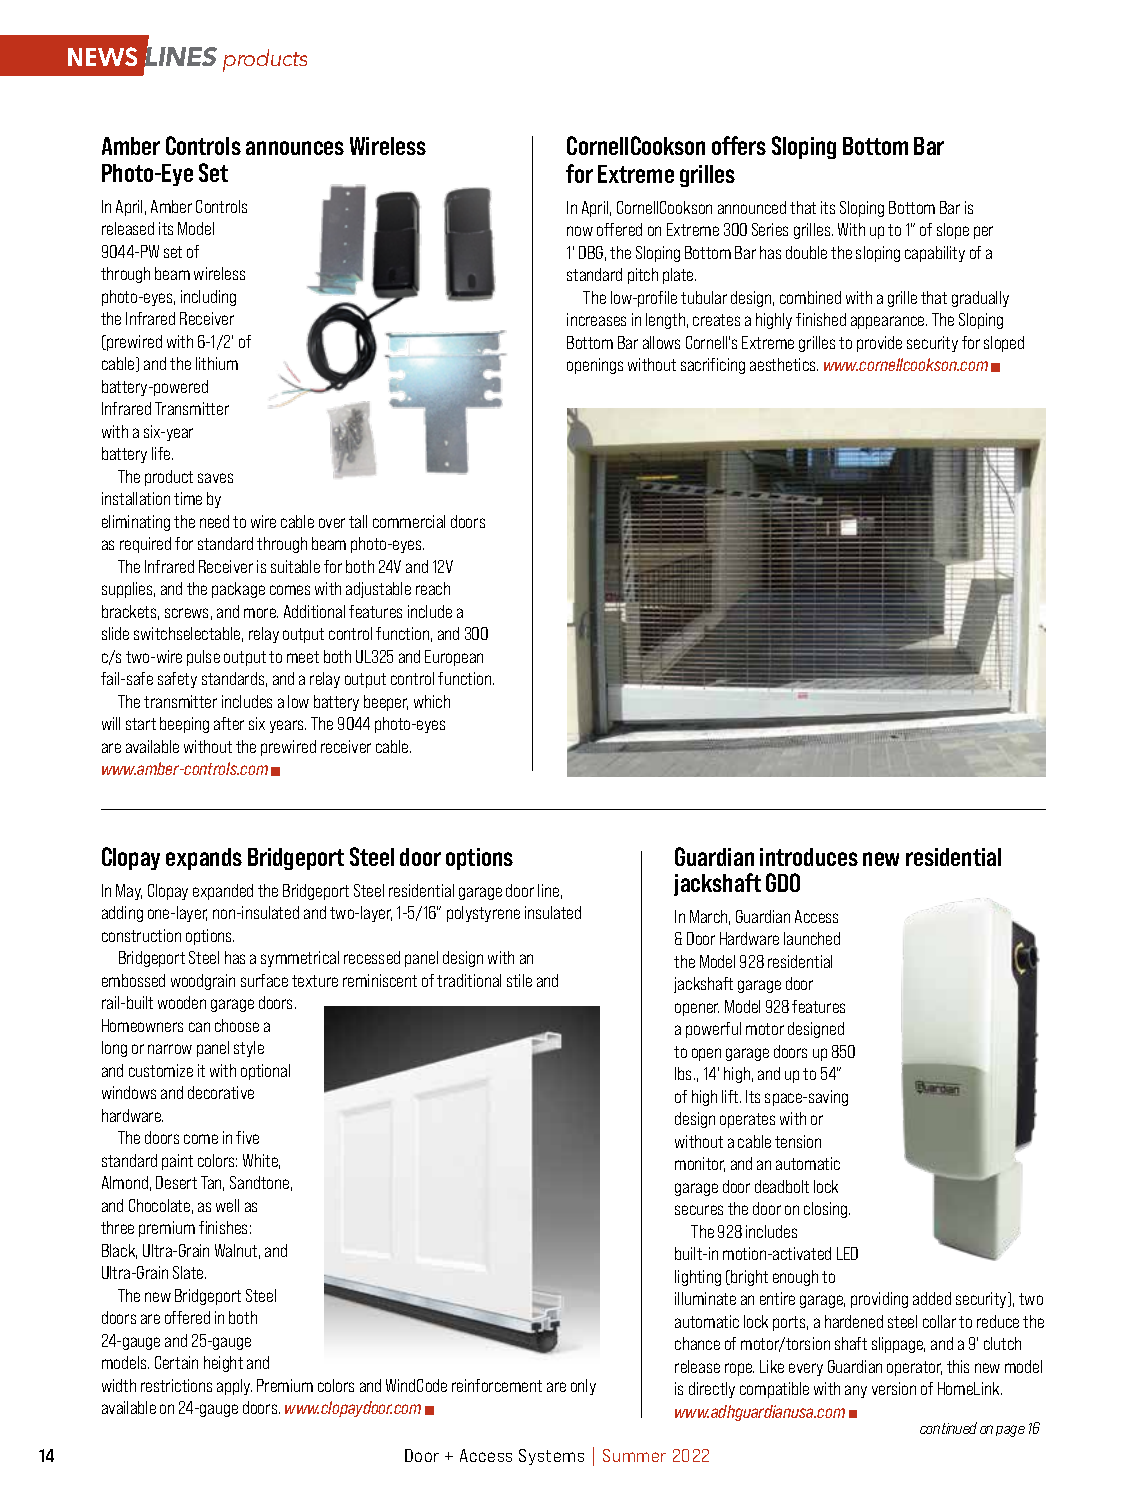 The image size is (1147, 1485). What do you see at coordinates (739, 145) in the screenshot?
I see `offers` at bounding box center [739, 145].
